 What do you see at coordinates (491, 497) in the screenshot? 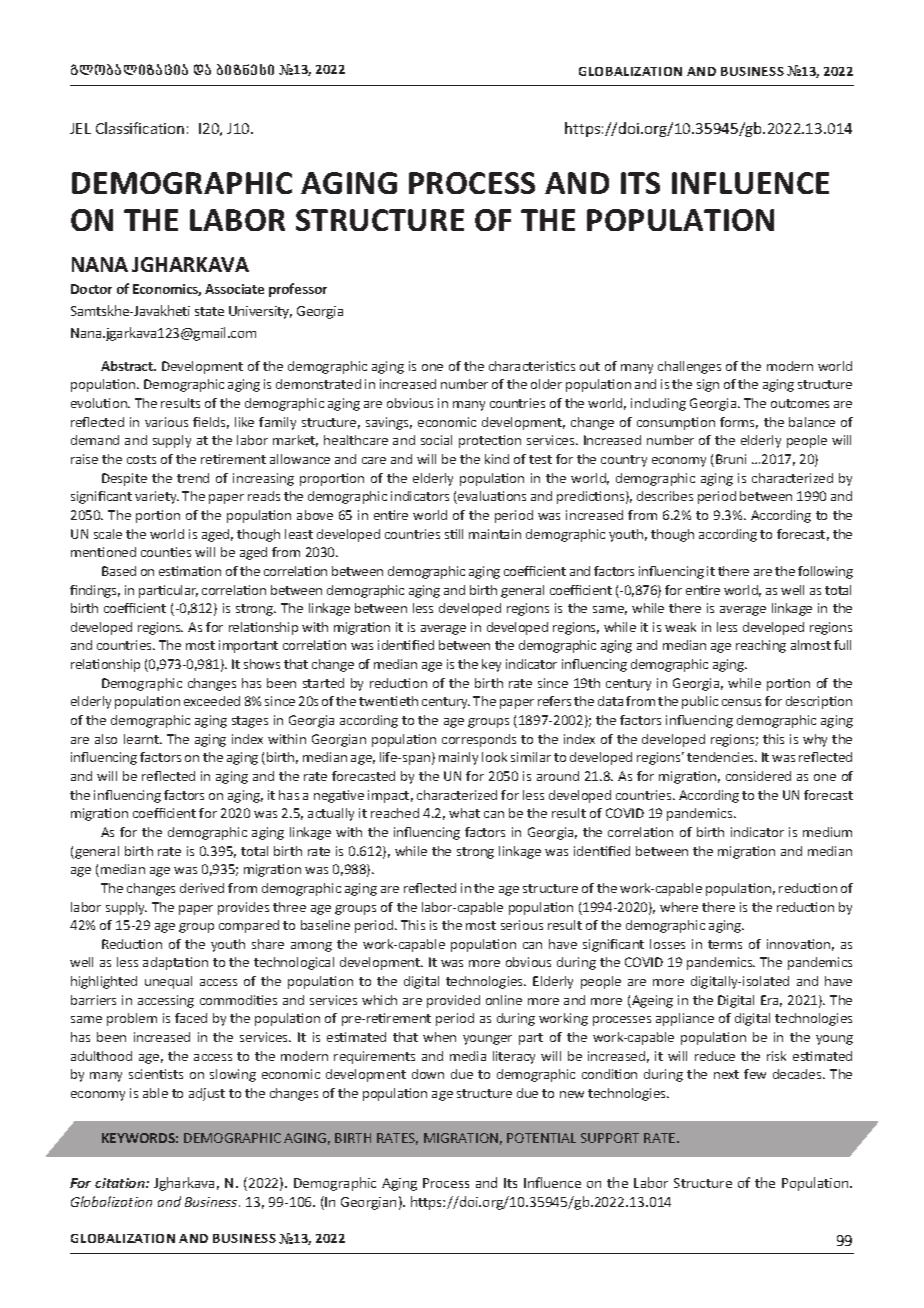
I see `evaluations` at bounding box center [491, 497].
